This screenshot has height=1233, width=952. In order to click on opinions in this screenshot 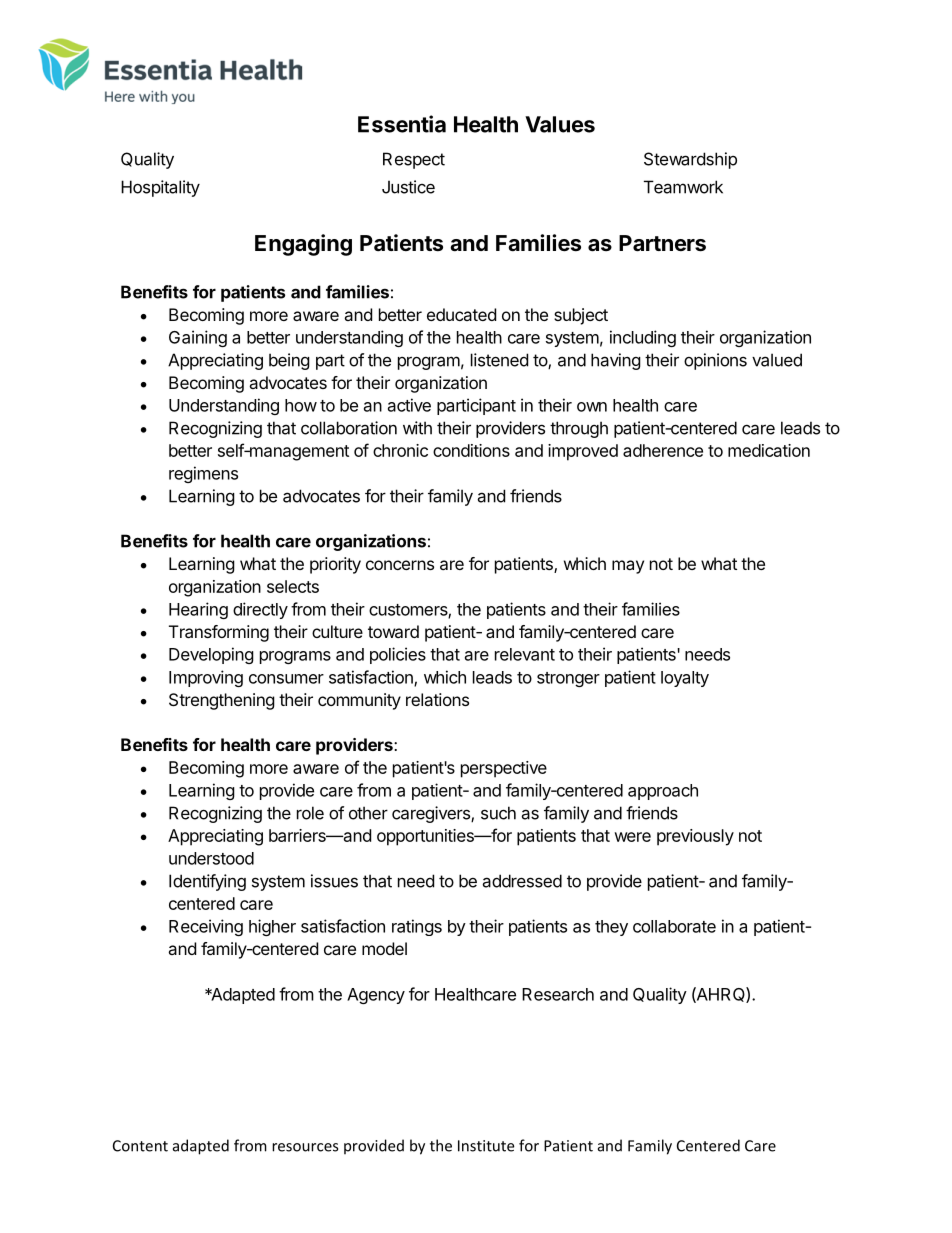, I will do `click(715, 361)`.
